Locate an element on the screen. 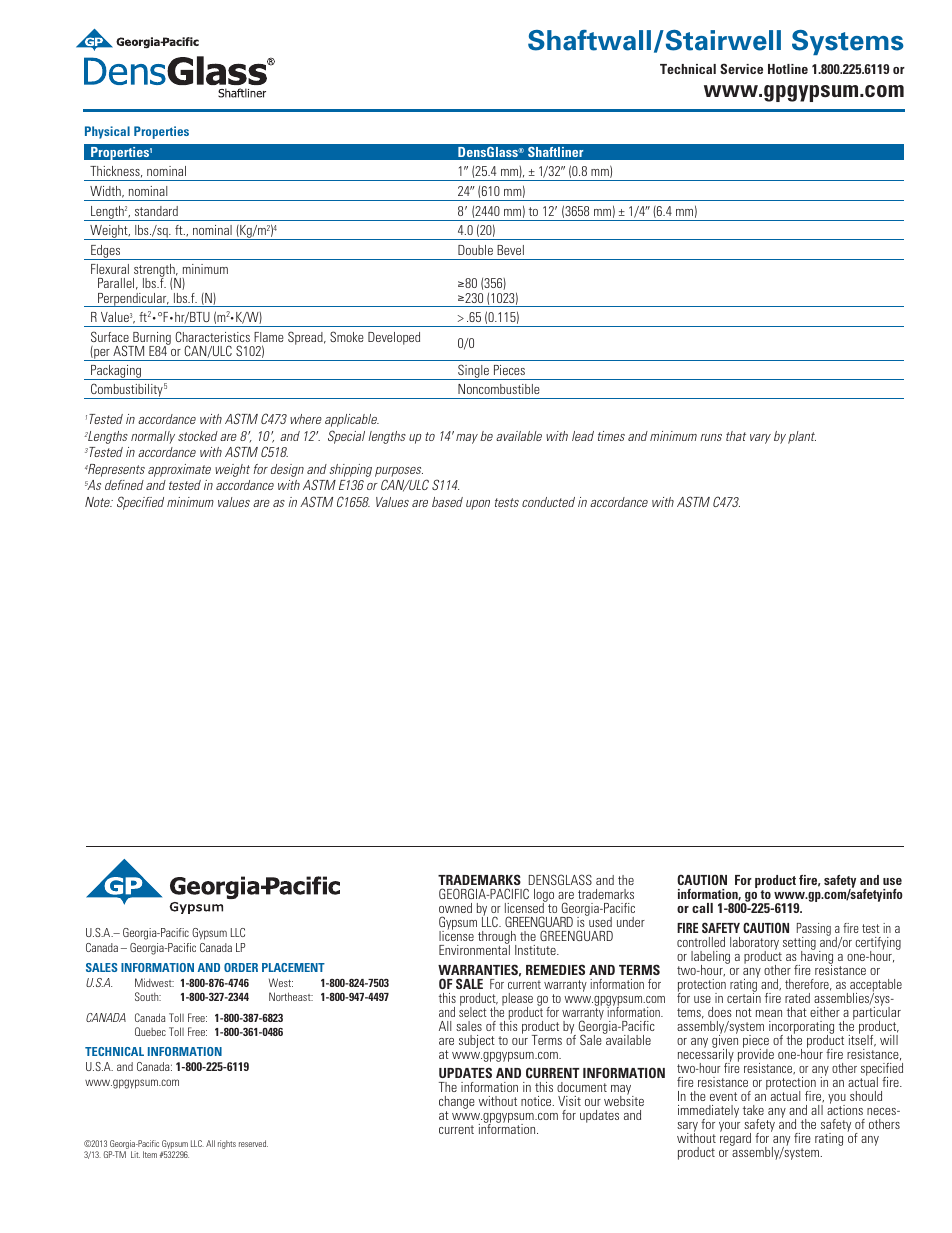 The height and width of the screenshot is (1233, 952). Hotline is located at coordinates (788, 69).
